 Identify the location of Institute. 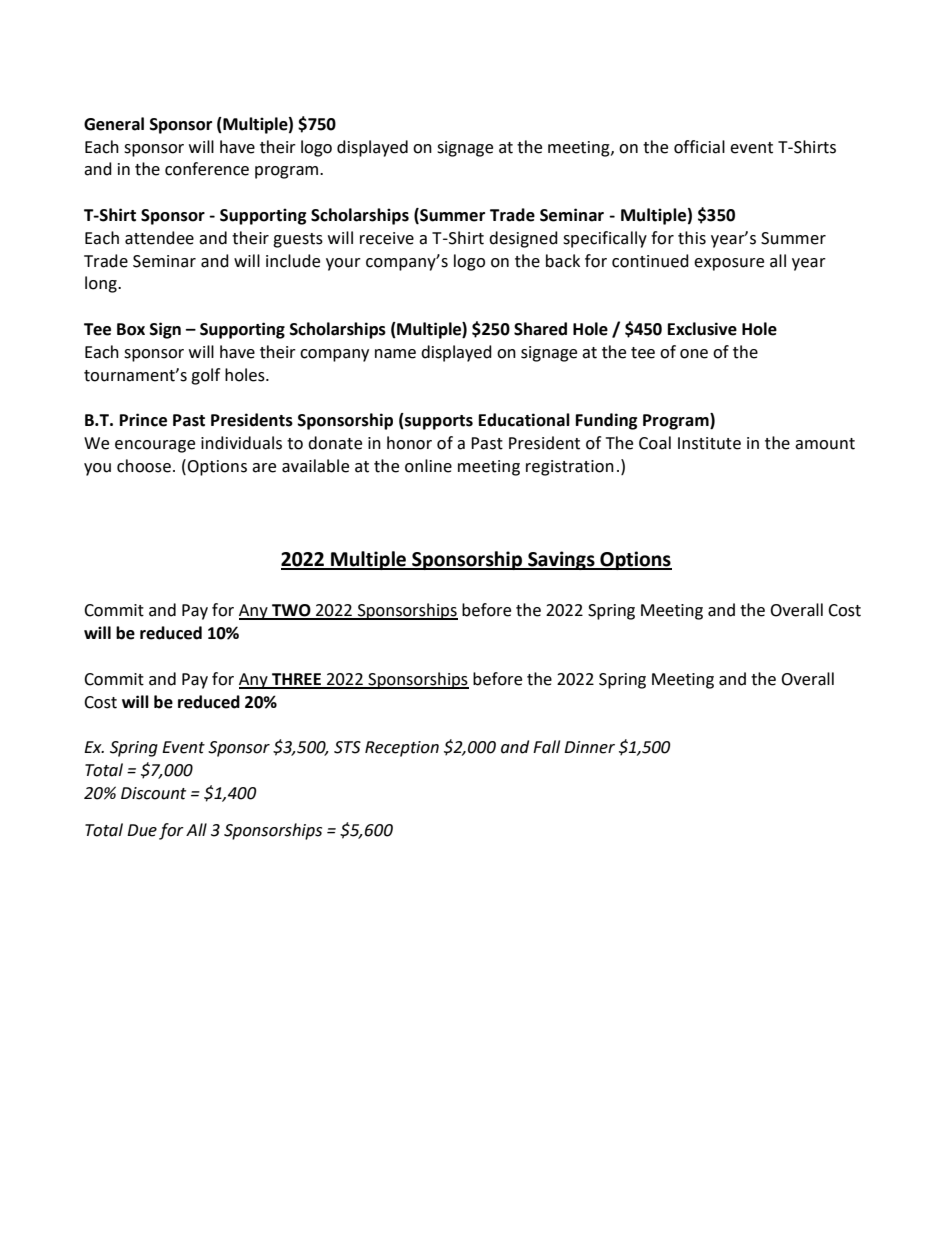
(709, 443).
